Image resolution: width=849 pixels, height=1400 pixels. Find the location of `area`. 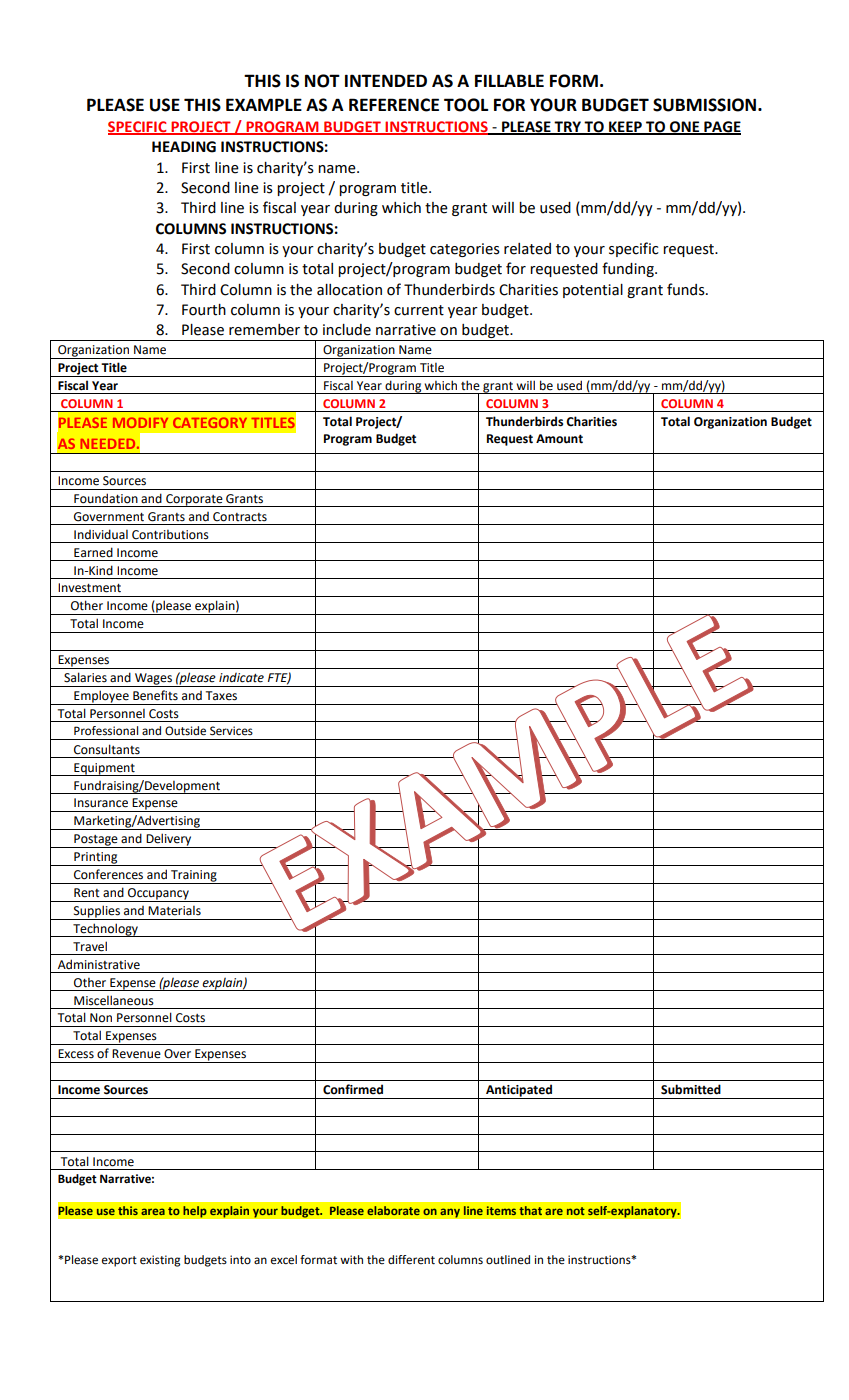

area is located at coordinates (153, 1211).
